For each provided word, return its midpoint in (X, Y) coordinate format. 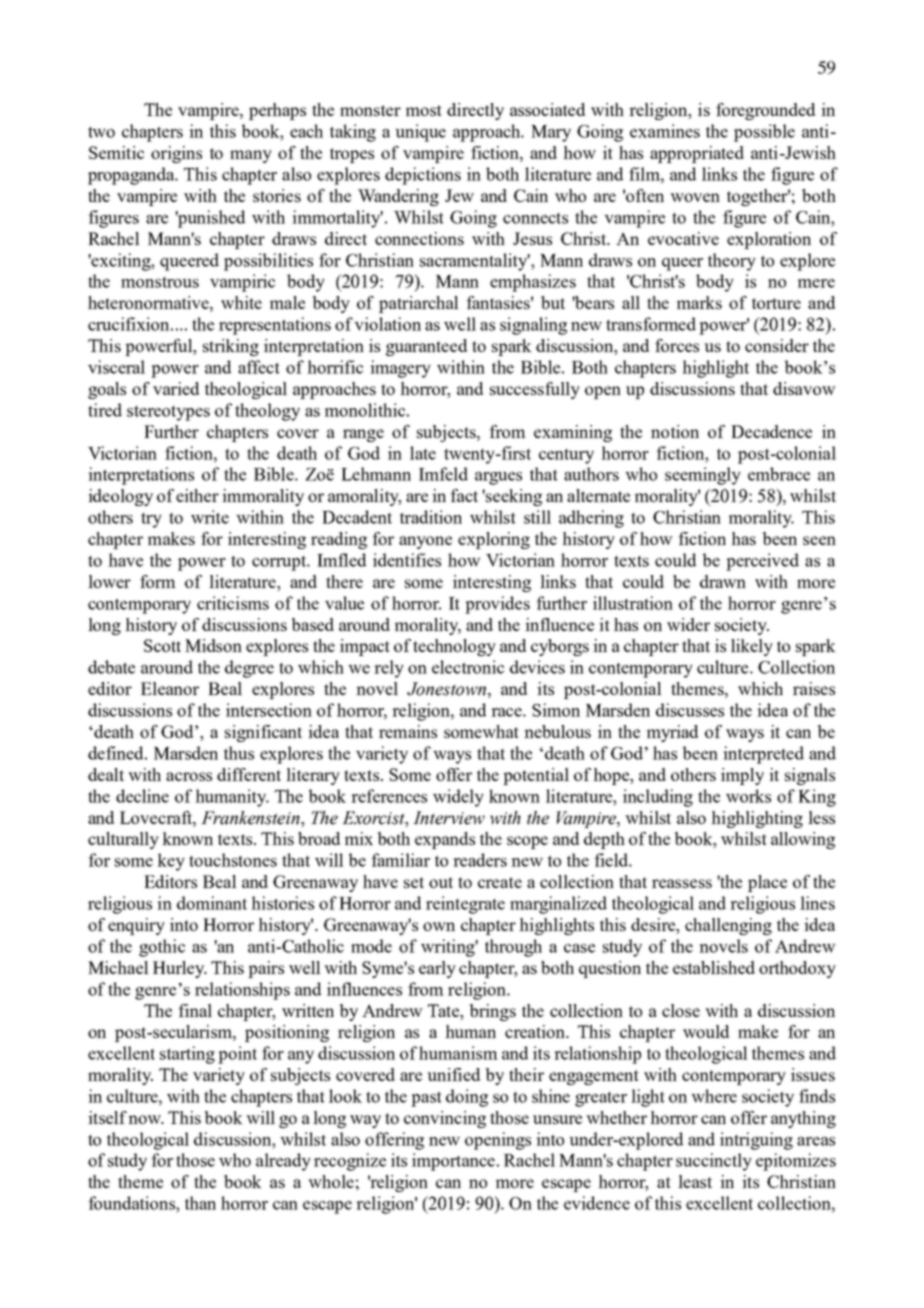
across (189, 776)
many (251, 156)
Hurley (180, 969)
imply (742, 776)
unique (420, 133)
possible (764, 133)
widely (458, 798)
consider (777, 345)
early (437, 969)
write (210, 517)
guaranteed (426, 347)
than (200, 1203)
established (714, 967)
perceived (762, 562)
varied (176, 388)
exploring (494, 540)
